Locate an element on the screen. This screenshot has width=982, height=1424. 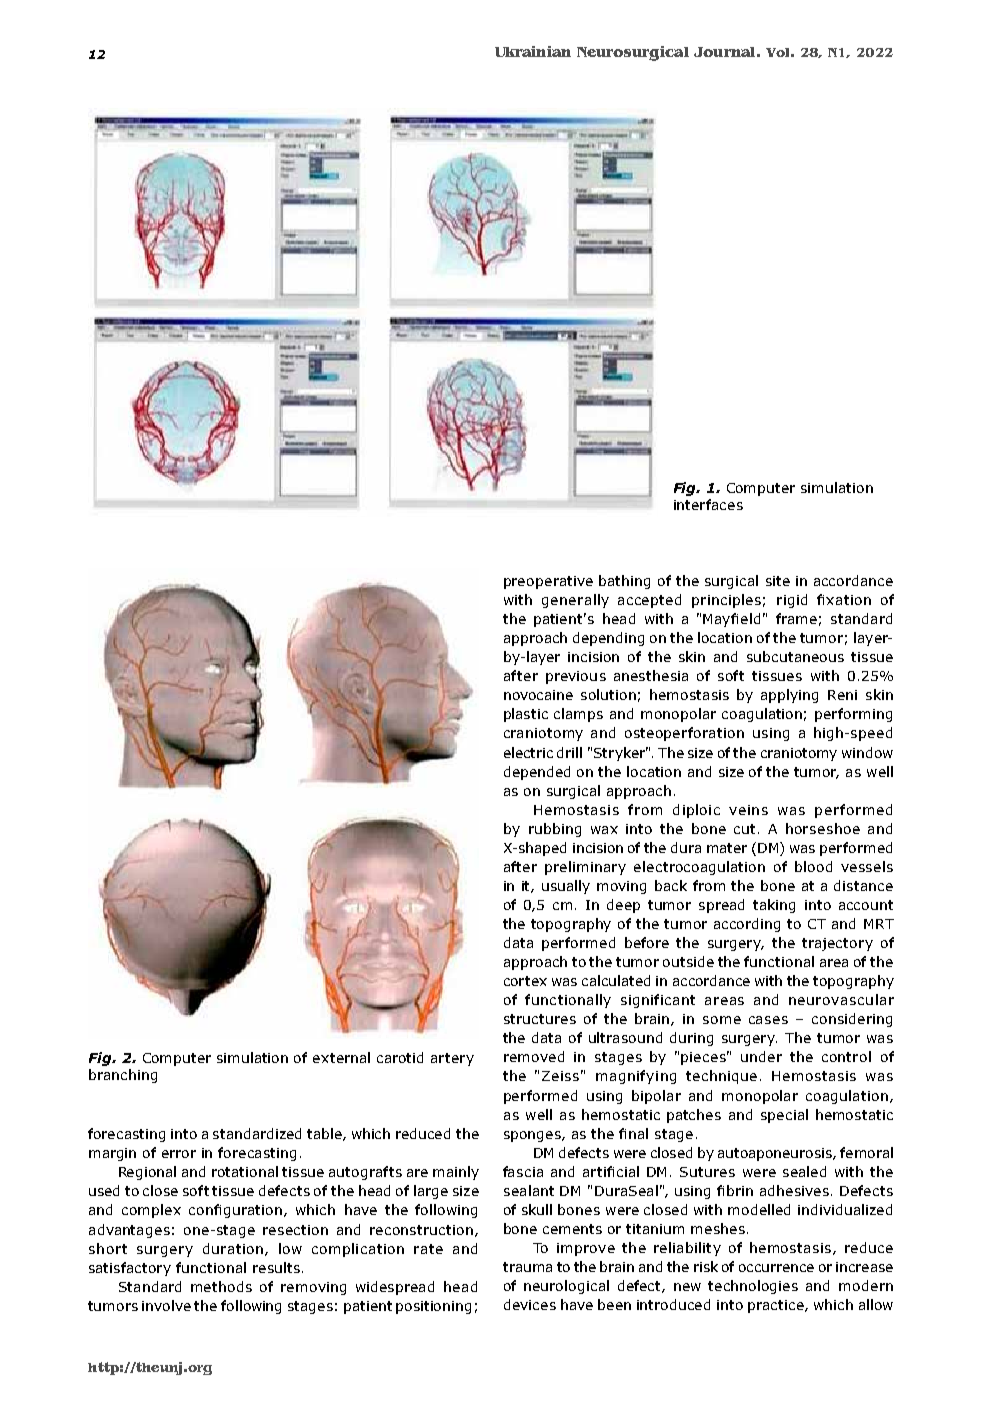
preoperative is located at coordinates (548, 582).
